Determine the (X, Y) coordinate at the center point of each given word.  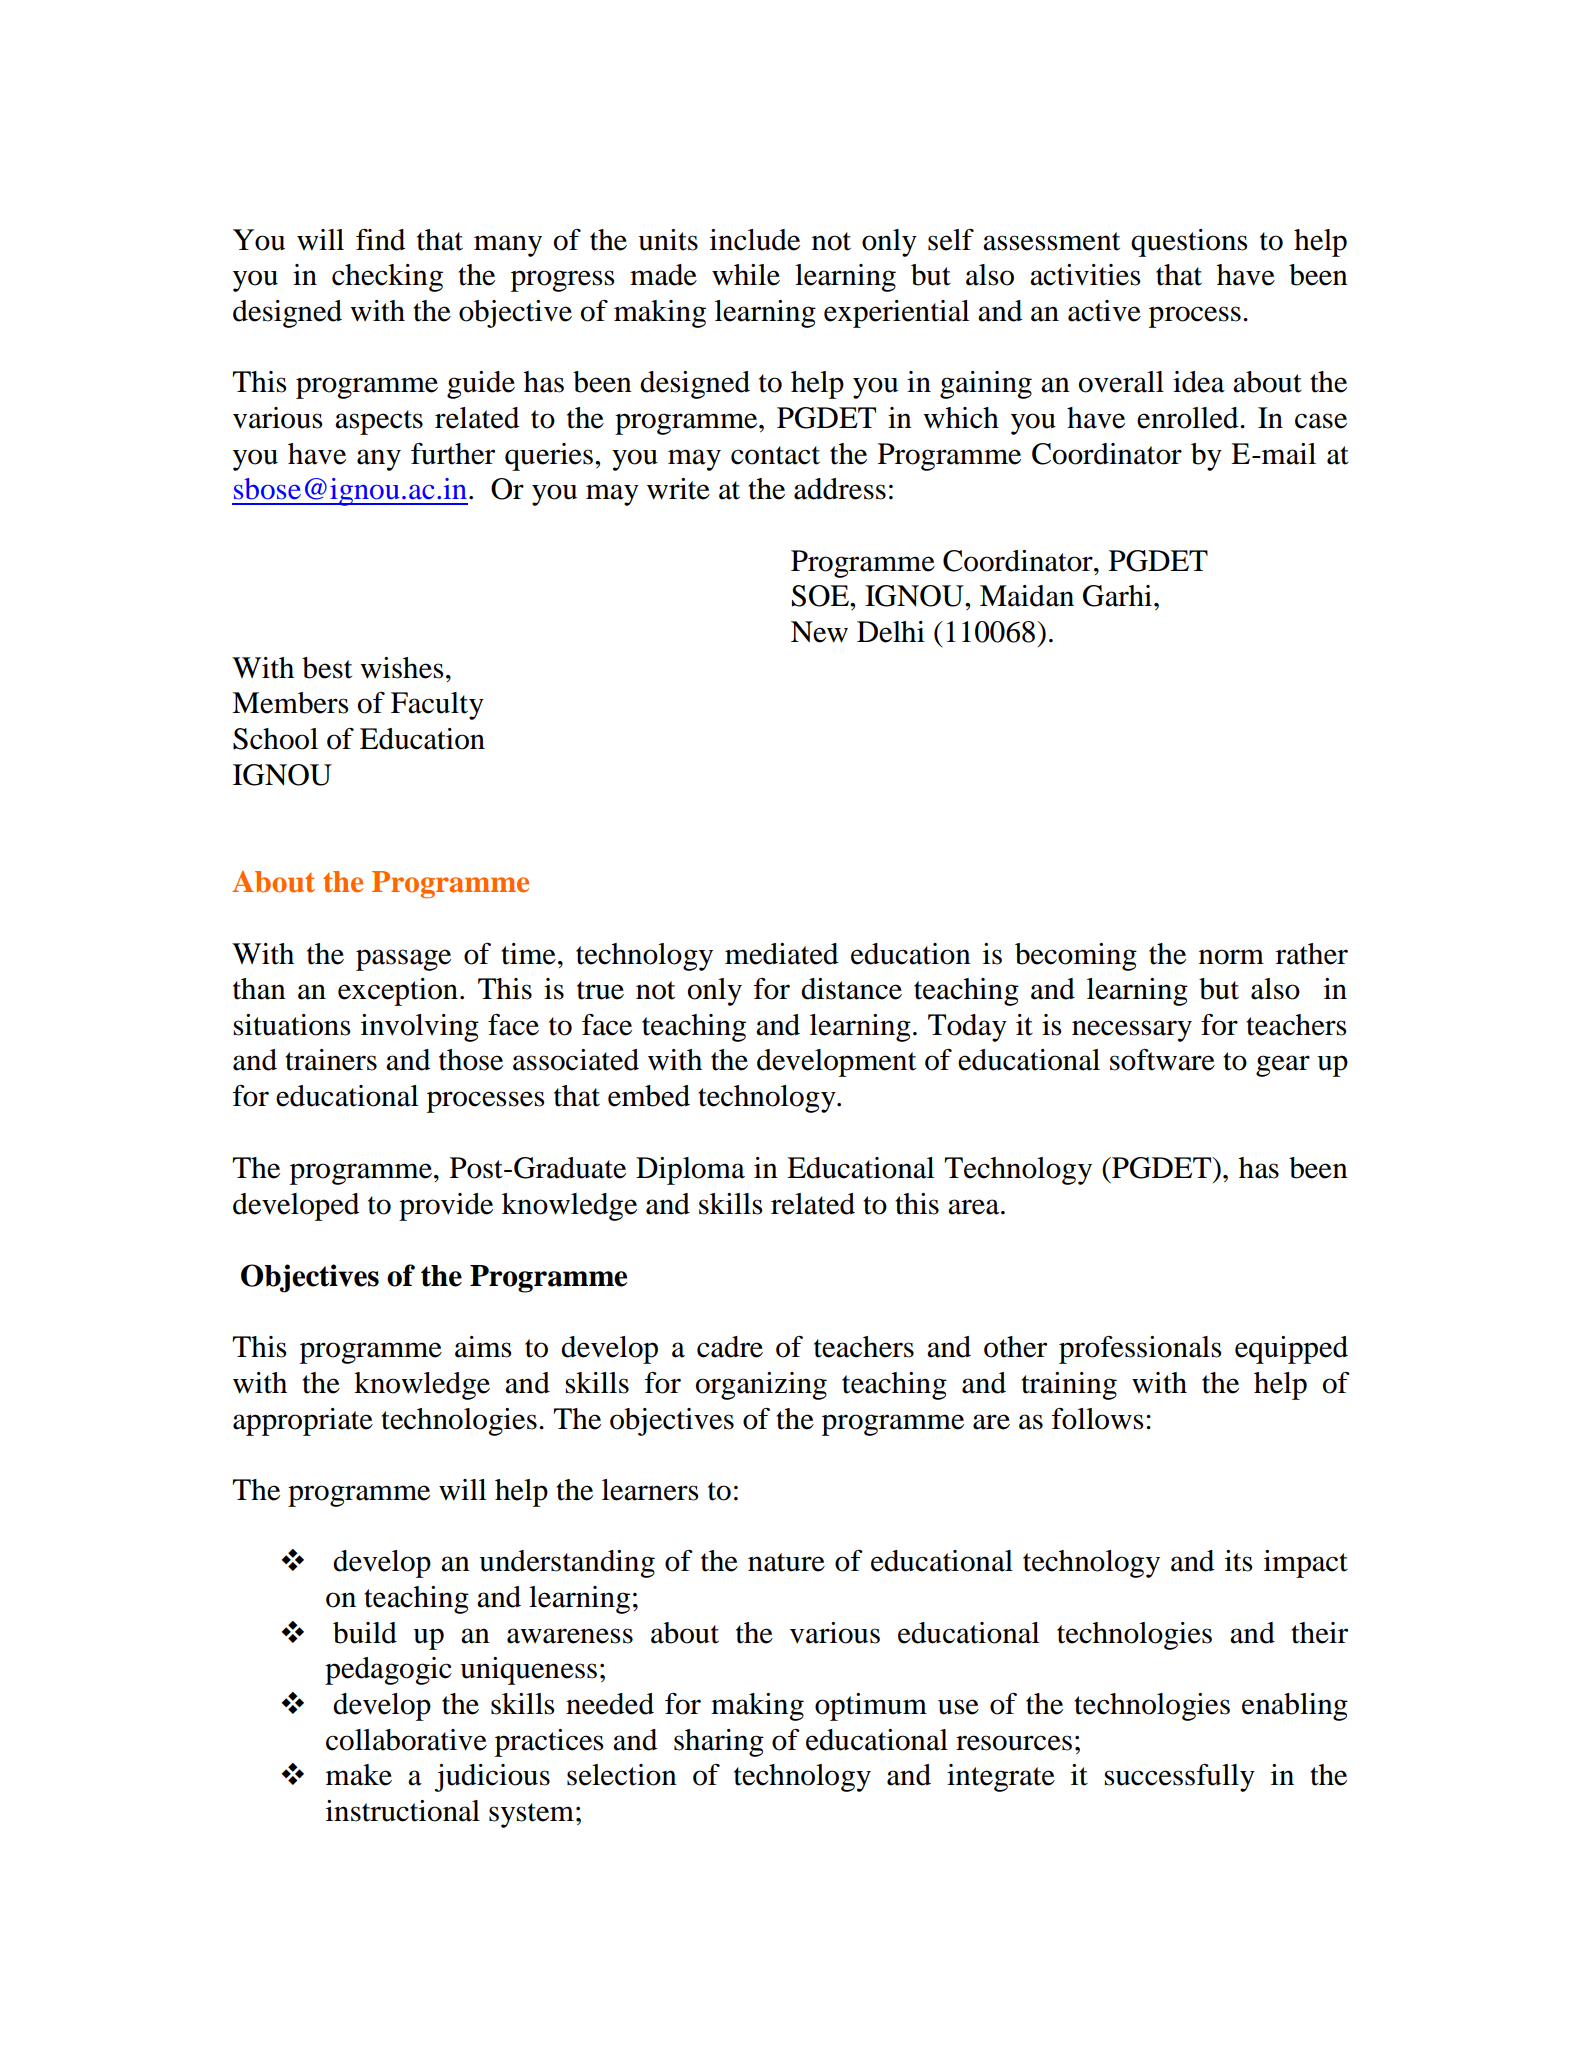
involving (420, 1028)
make (359, 1775)
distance (851, 989)
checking (387, 278)
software (1162, 1060)
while (746, 275)
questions (1189, 243)
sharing (719, 1743)
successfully (1179, 1778)
